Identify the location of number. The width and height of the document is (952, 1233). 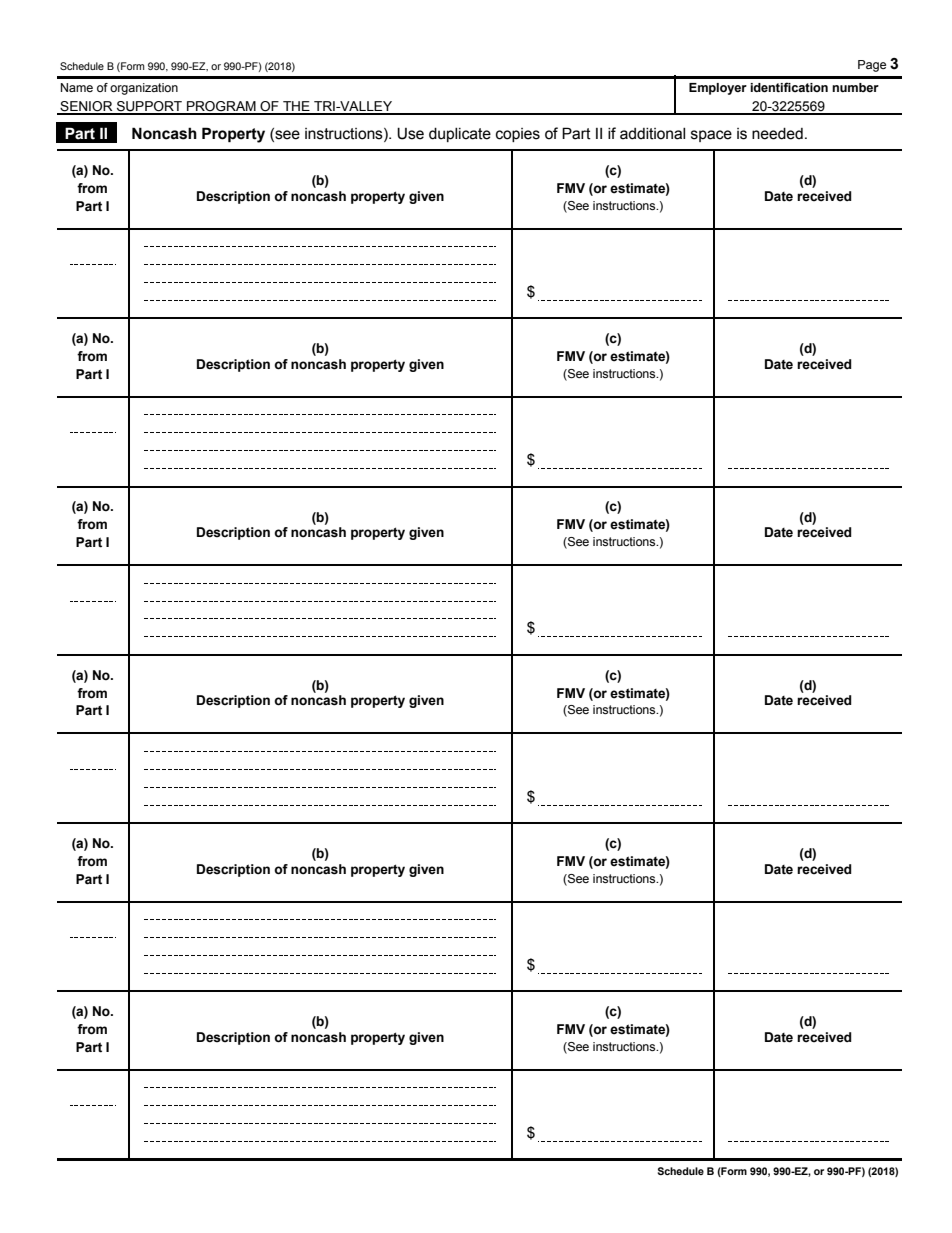
(855, 87).
